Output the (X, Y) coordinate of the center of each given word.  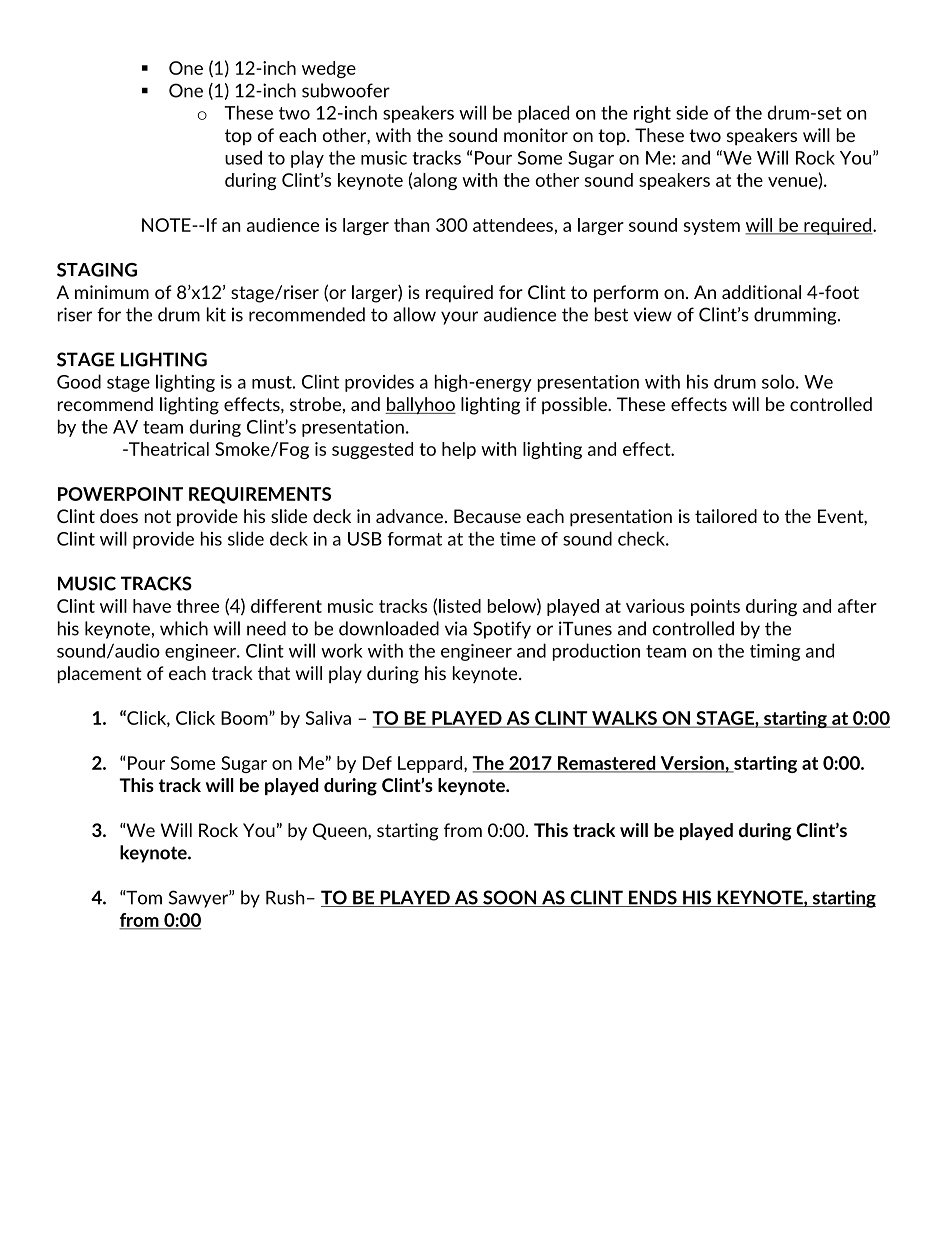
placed (543, 114)
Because (487, 516)
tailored (726, 516)
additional (761, 292)
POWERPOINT (120, 494)
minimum (112, 292)
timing (775, 652)
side (692, 112)
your (459, 318)
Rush (285, 897)
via (456, 628)
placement (100, 675)
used (243, 157)
